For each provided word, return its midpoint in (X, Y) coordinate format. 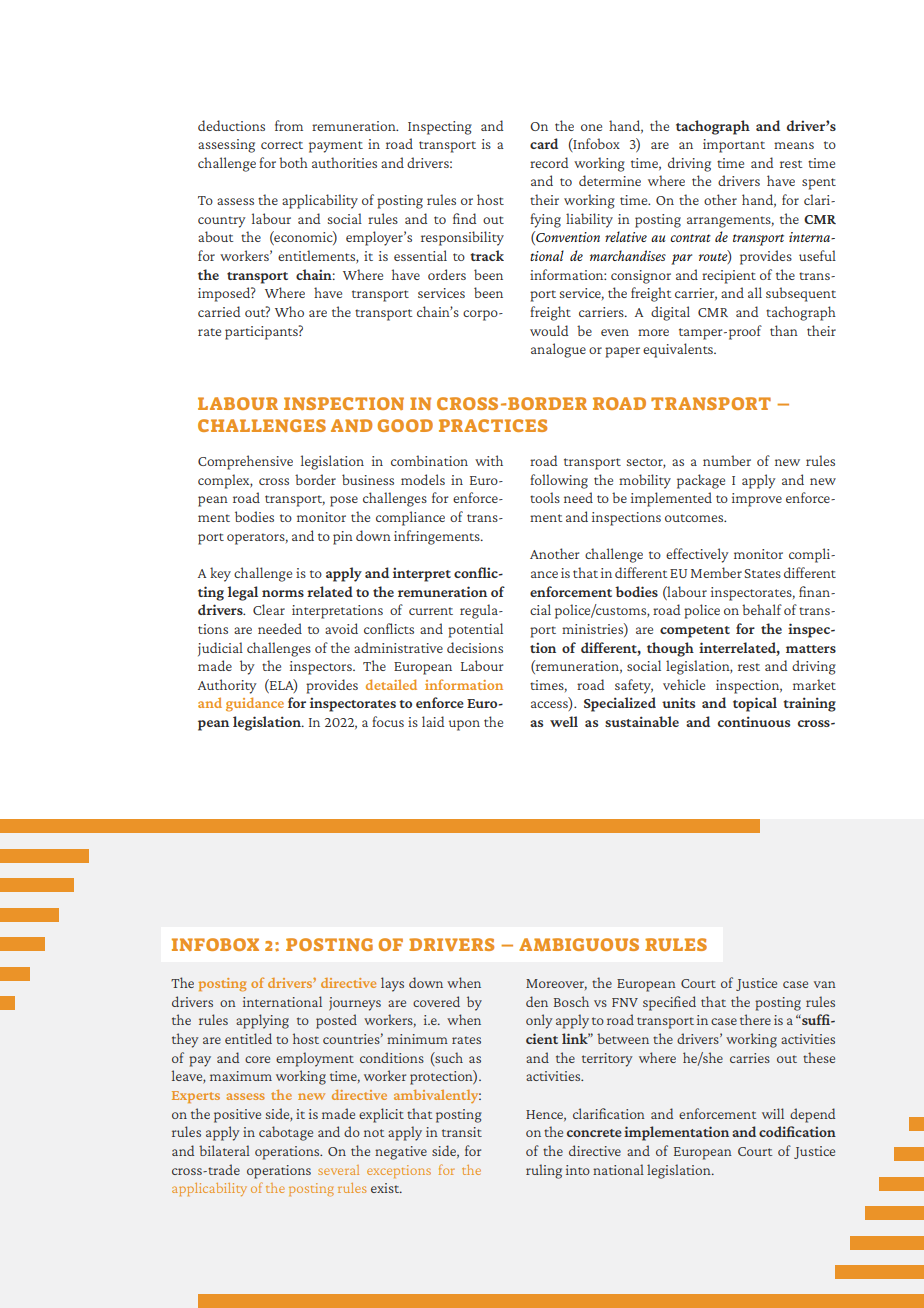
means (794, 145)
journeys (355, 1004)
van (825, 984)
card (544, 143)
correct (282, 145)
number (727, 460)
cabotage (286, 1133)
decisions (475, 647)
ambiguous (579, 944)
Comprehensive (245, 462)
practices (493, 425)
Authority (227, 686)
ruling (544, 1171)
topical (755, 704)
